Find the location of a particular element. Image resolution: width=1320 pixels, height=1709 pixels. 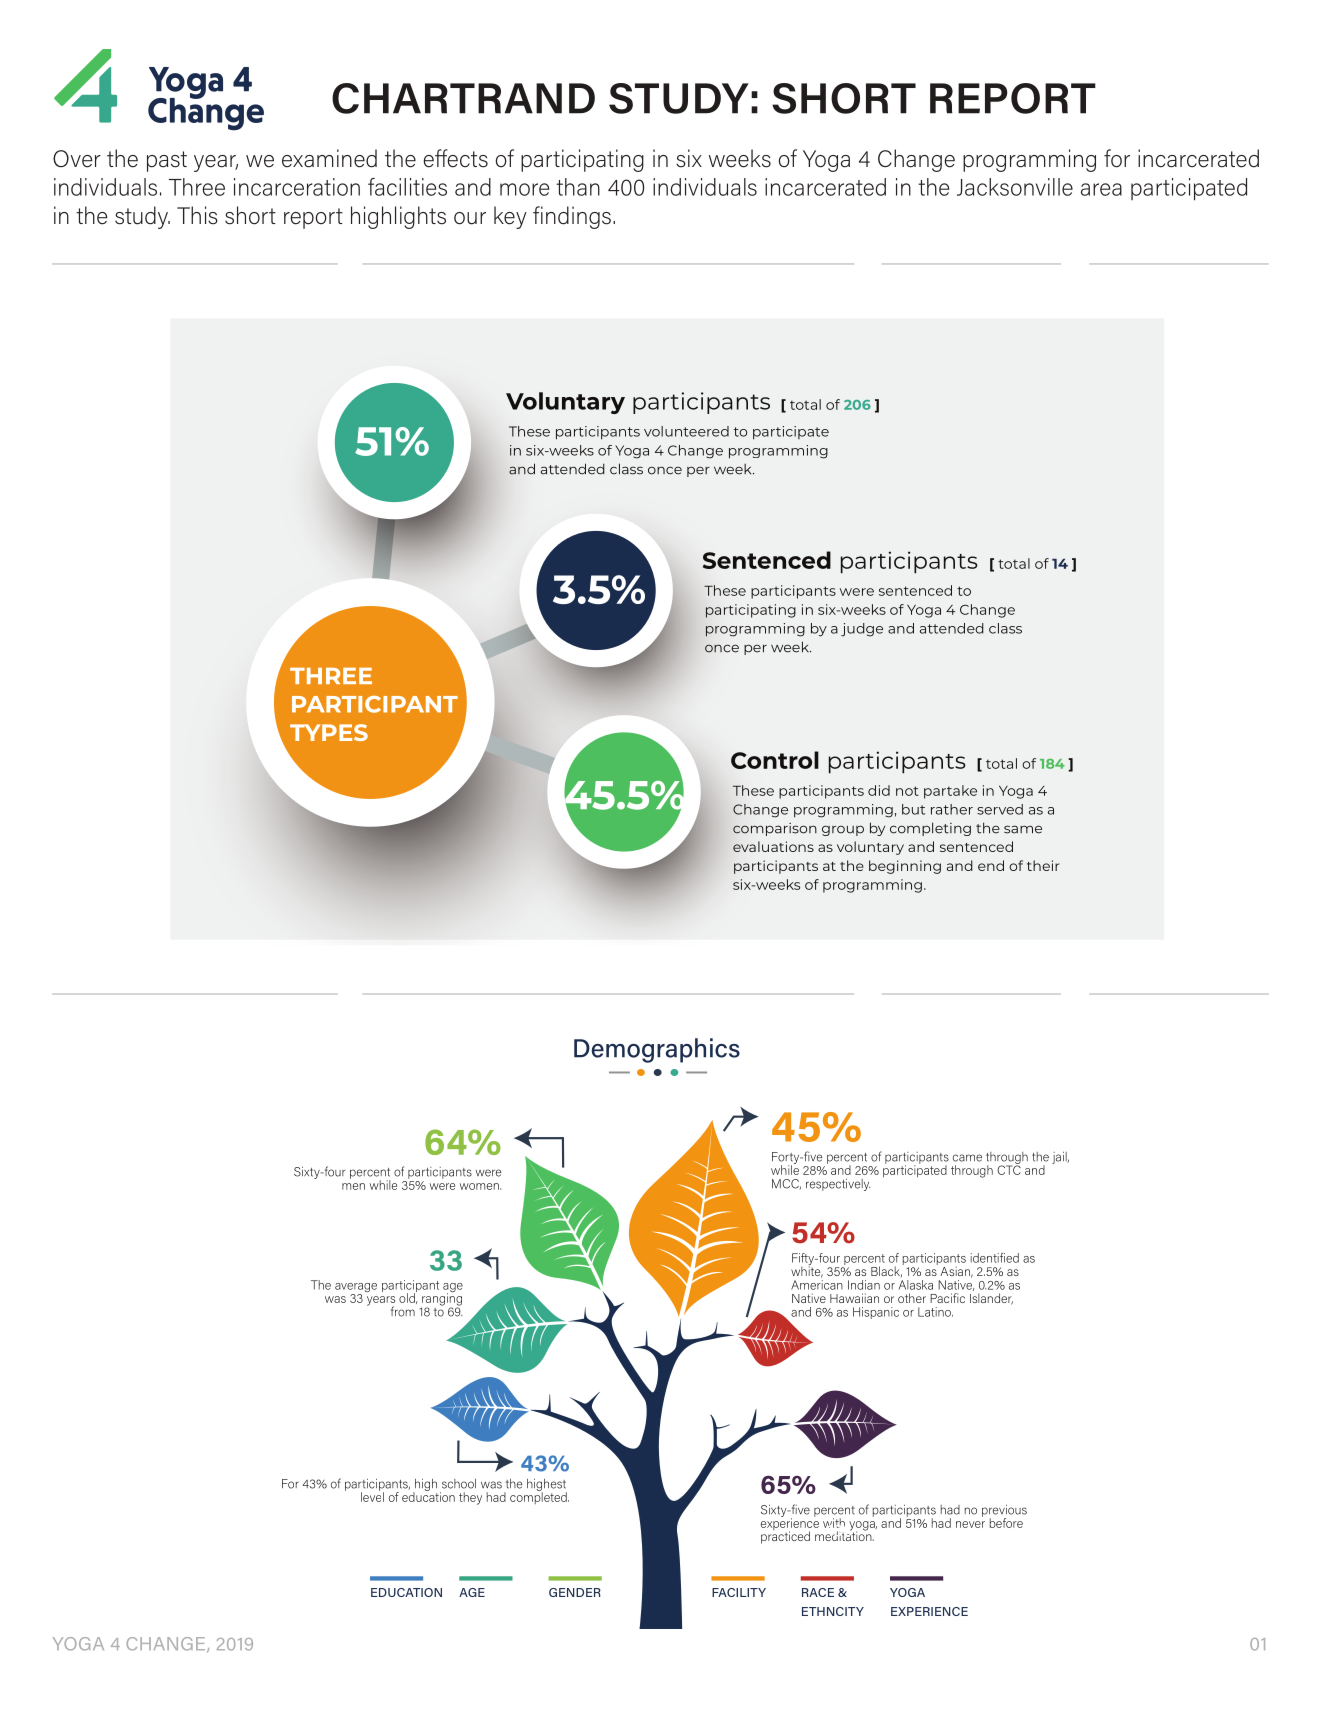

comparison is located at coordinates (775, 829).
